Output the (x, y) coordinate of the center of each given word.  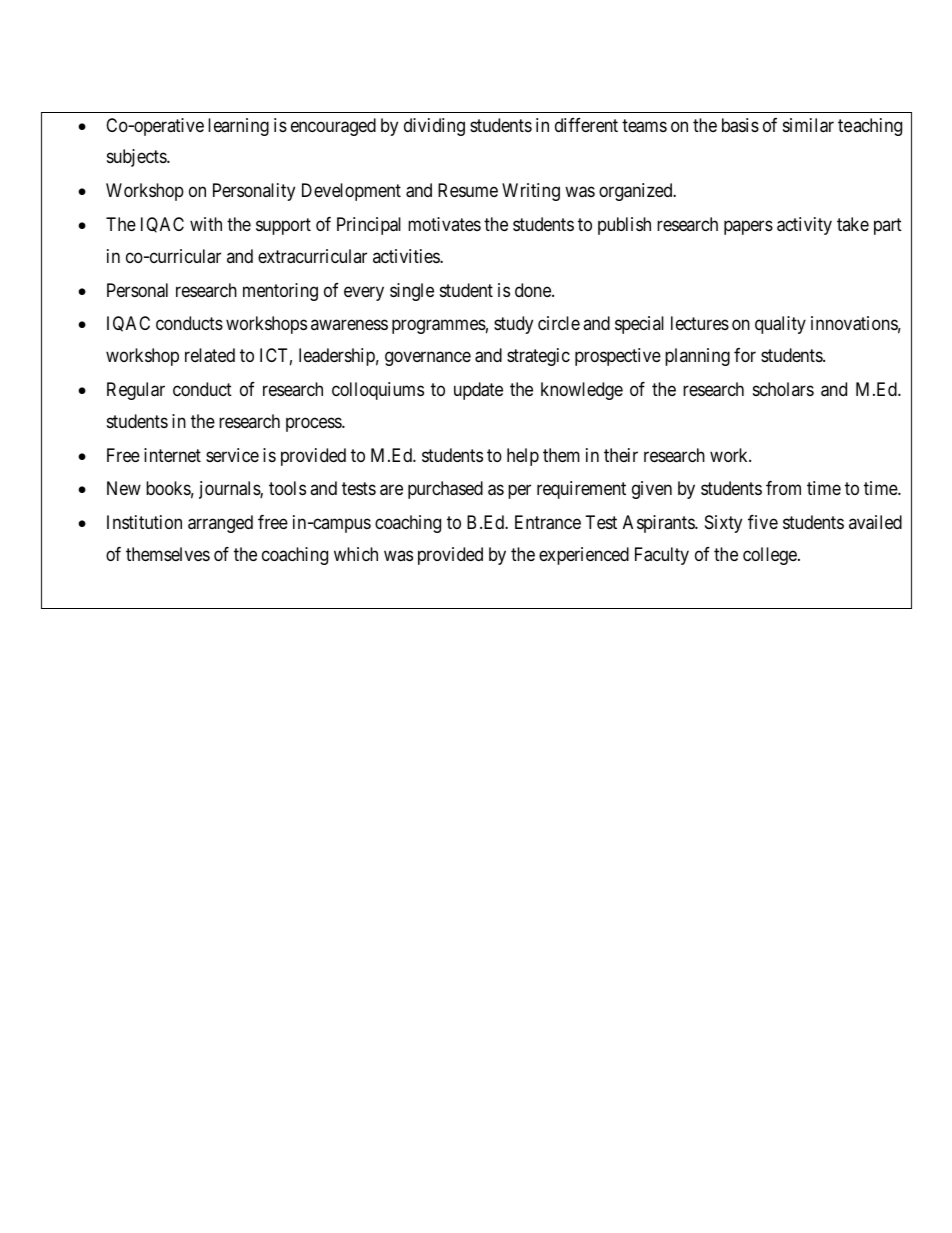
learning (238, 127)
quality (780, 325)
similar (808, 125)
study (513, 325)
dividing (434, 127)
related (210, 355)
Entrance (548, 522)
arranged (220, 524)
